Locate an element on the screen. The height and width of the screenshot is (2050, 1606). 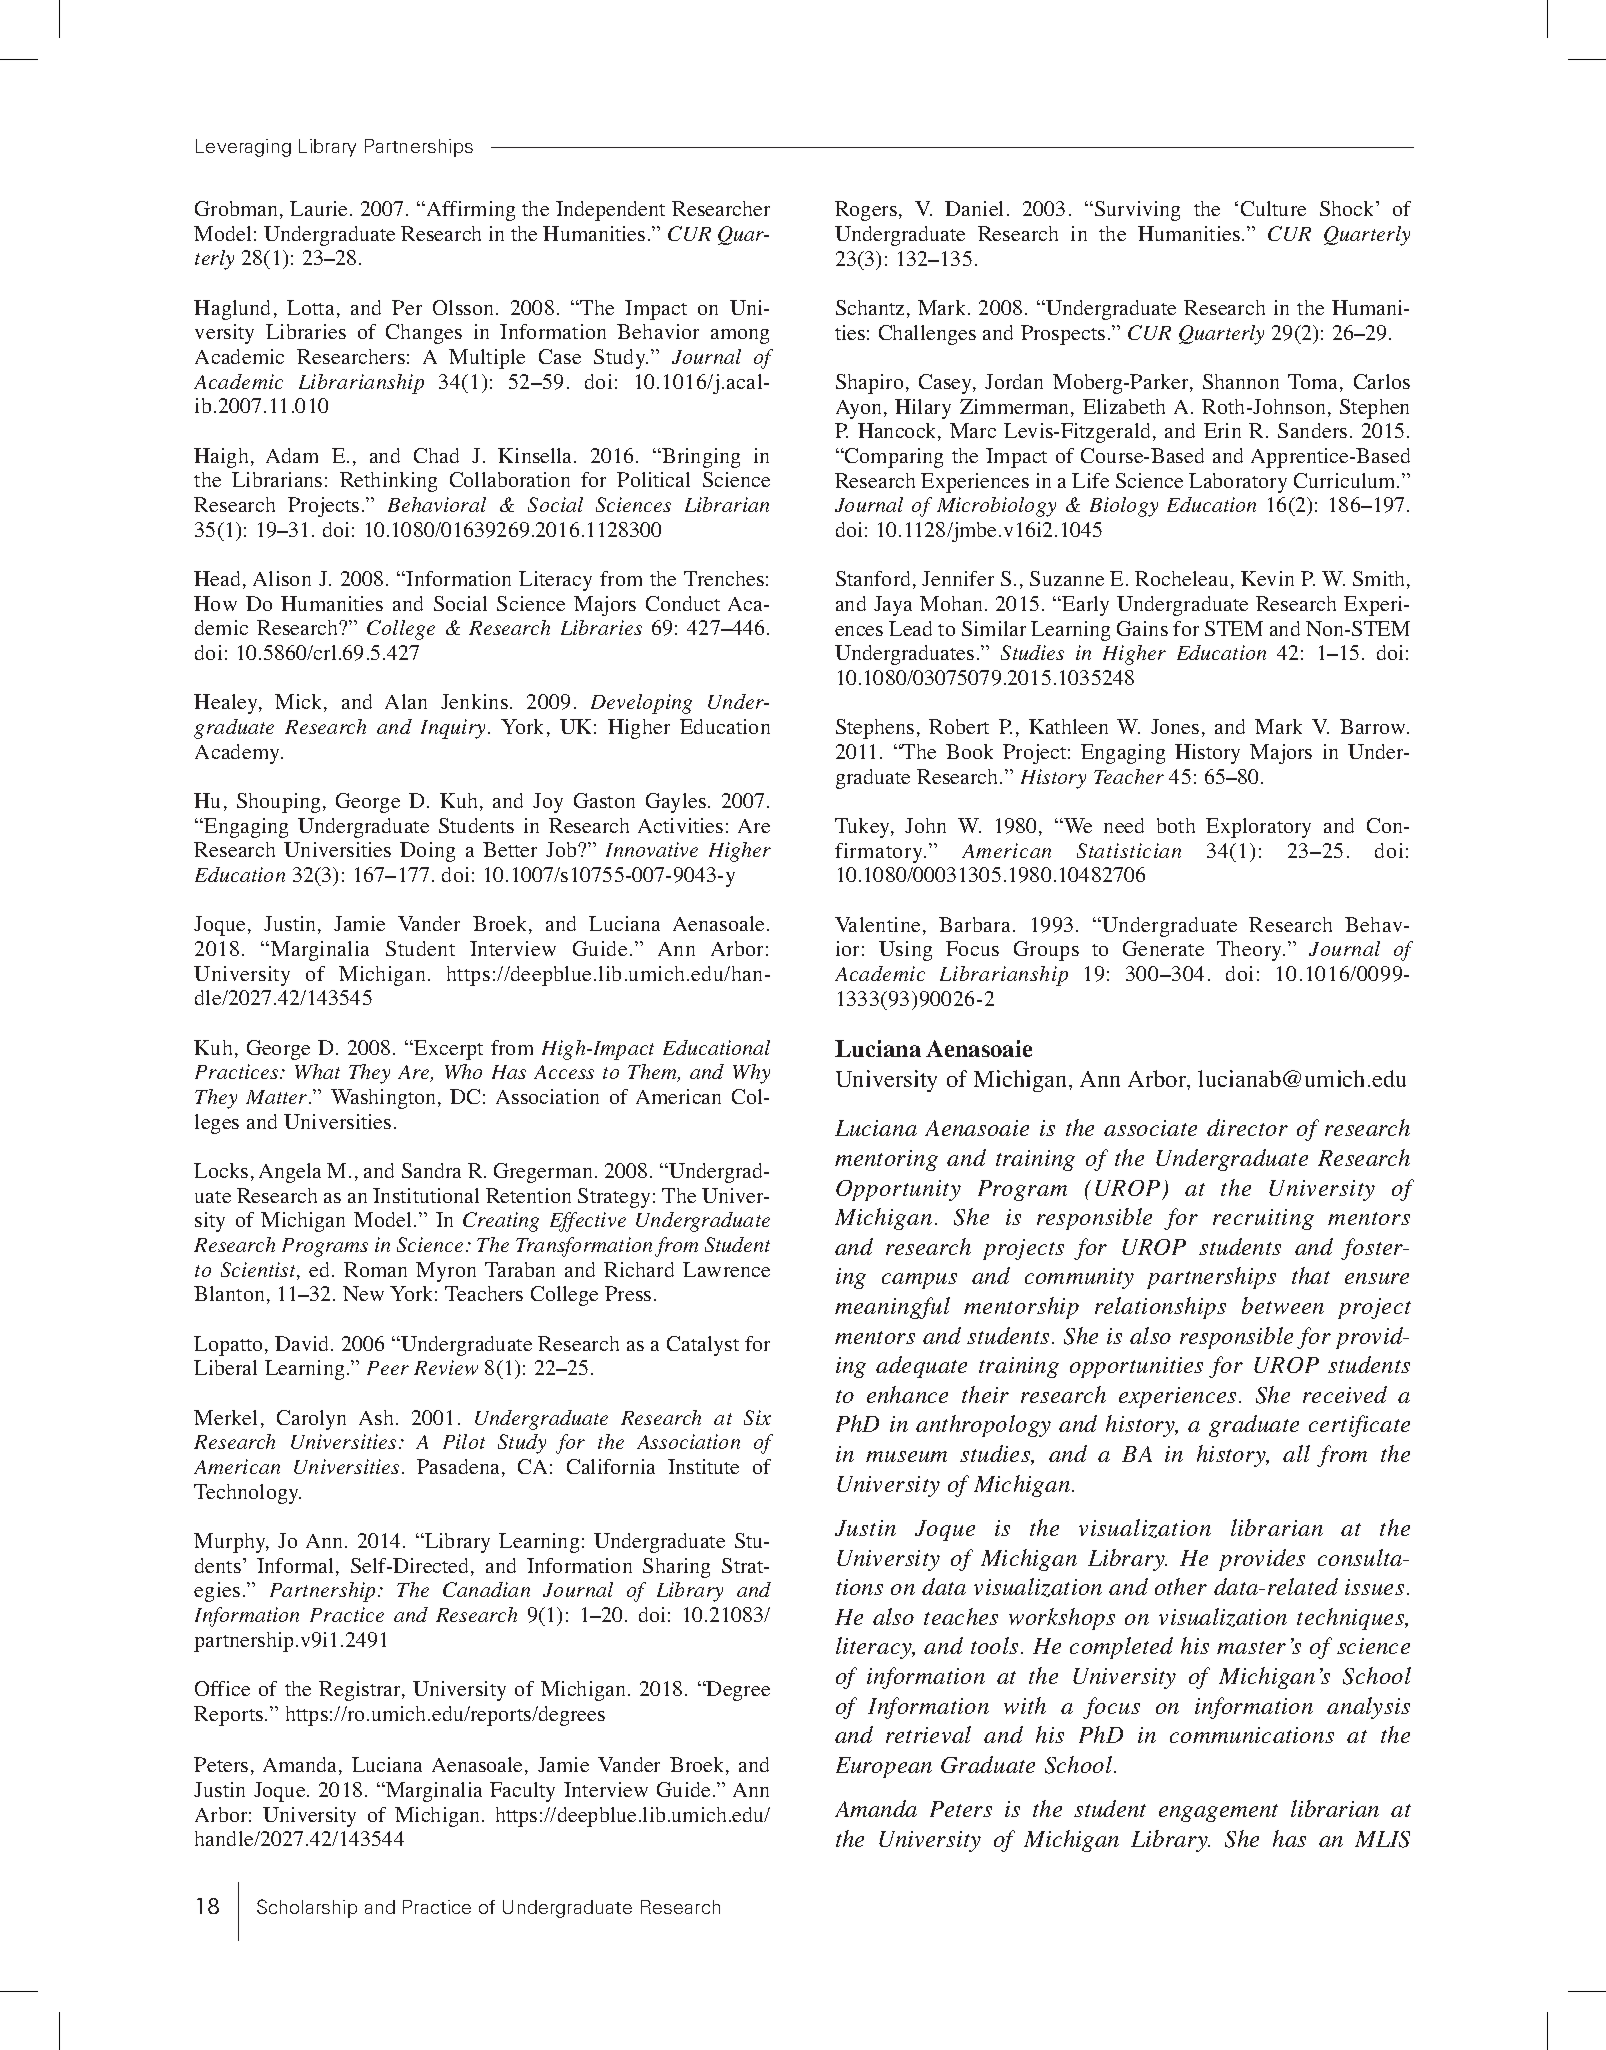
Culture is located at coordinates (1273, 208).
